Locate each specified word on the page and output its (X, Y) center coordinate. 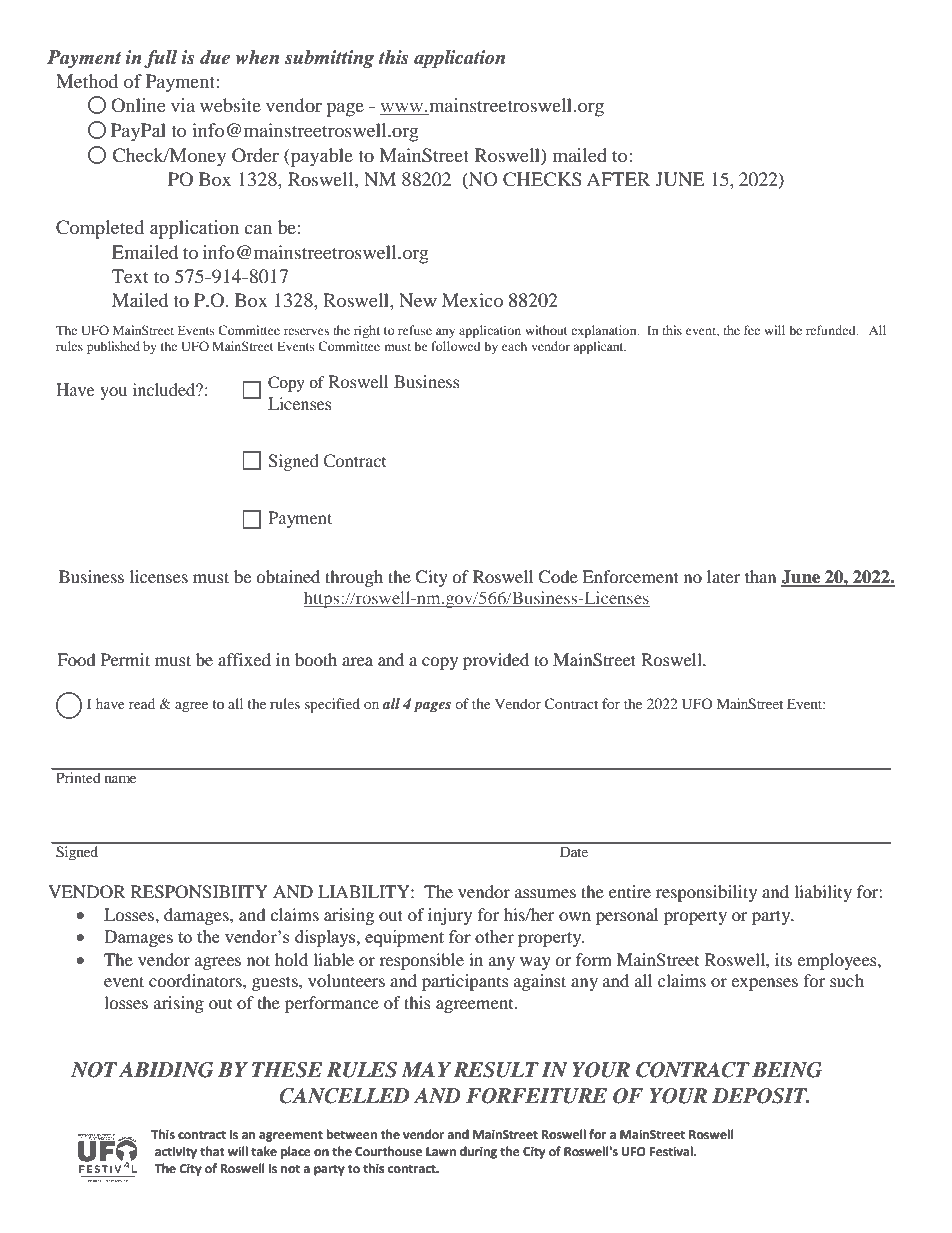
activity (176, 1153)
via (183, 105)
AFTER (618, 179)
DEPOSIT (761, 1096)
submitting (329, 59)
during (478, 1152)
